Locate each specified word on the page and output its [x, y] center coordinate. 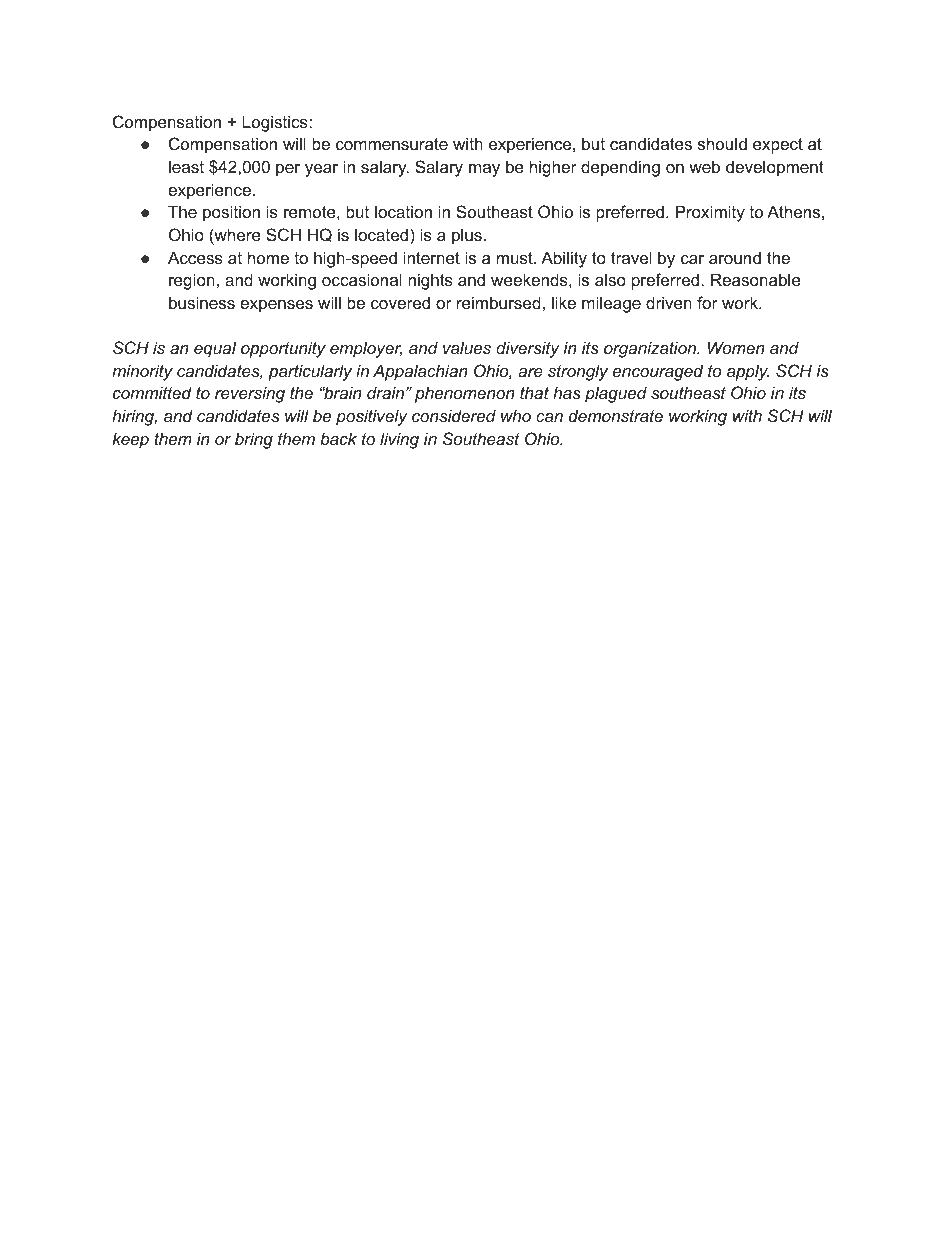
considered [454, 415]
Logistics [276, 123]
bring [254, 440]
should [722, 143]
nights [430, 281]
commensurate [392, 144]
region [192, 281]
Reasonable [756, 279]
